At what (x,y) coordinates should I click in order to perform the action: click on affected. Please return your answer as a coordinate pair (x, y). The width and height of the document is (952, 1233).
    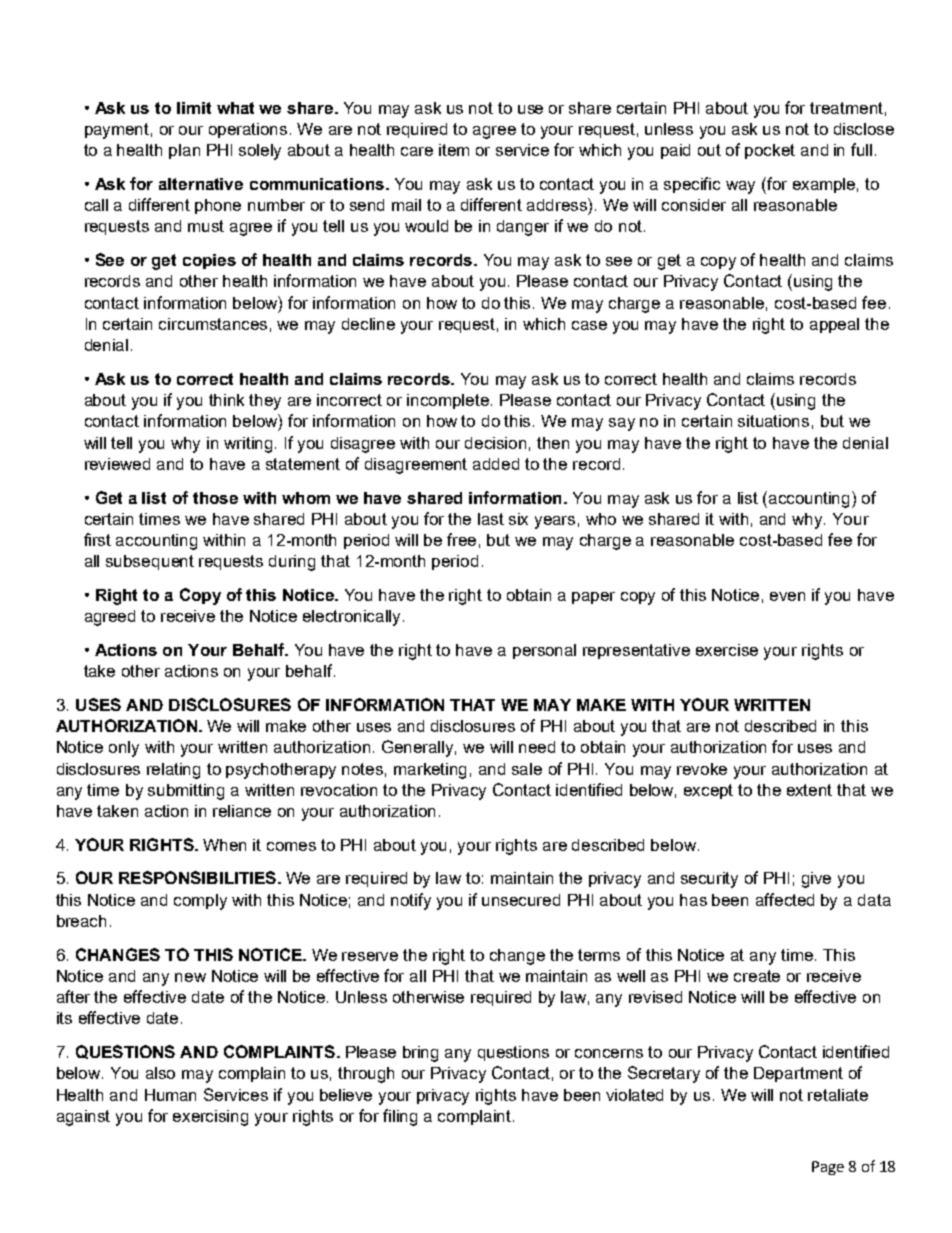
    Looking at the image, I should click on (785, 899).
